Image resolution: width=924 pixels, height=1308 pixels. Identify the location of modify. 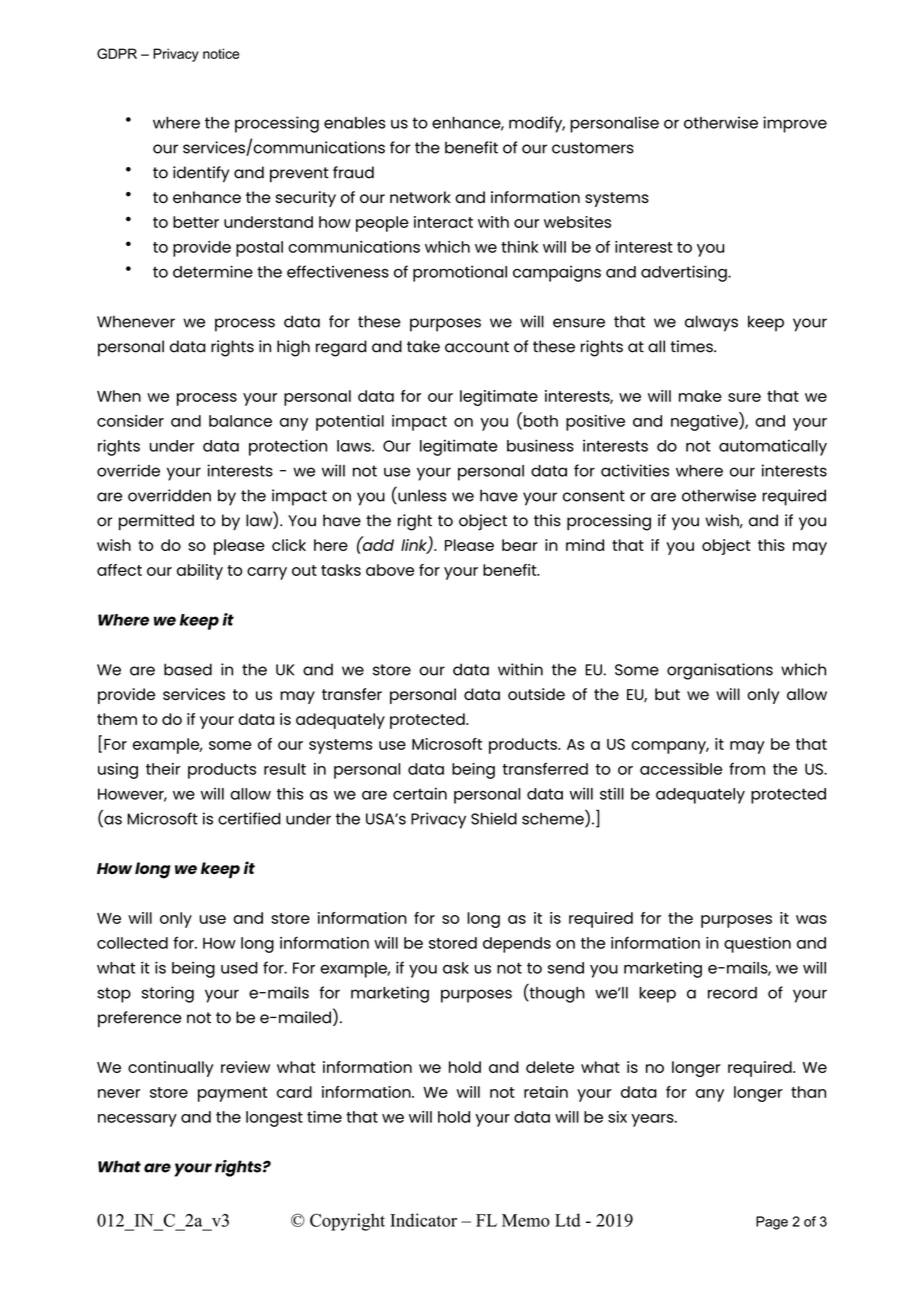
(537, 124).
